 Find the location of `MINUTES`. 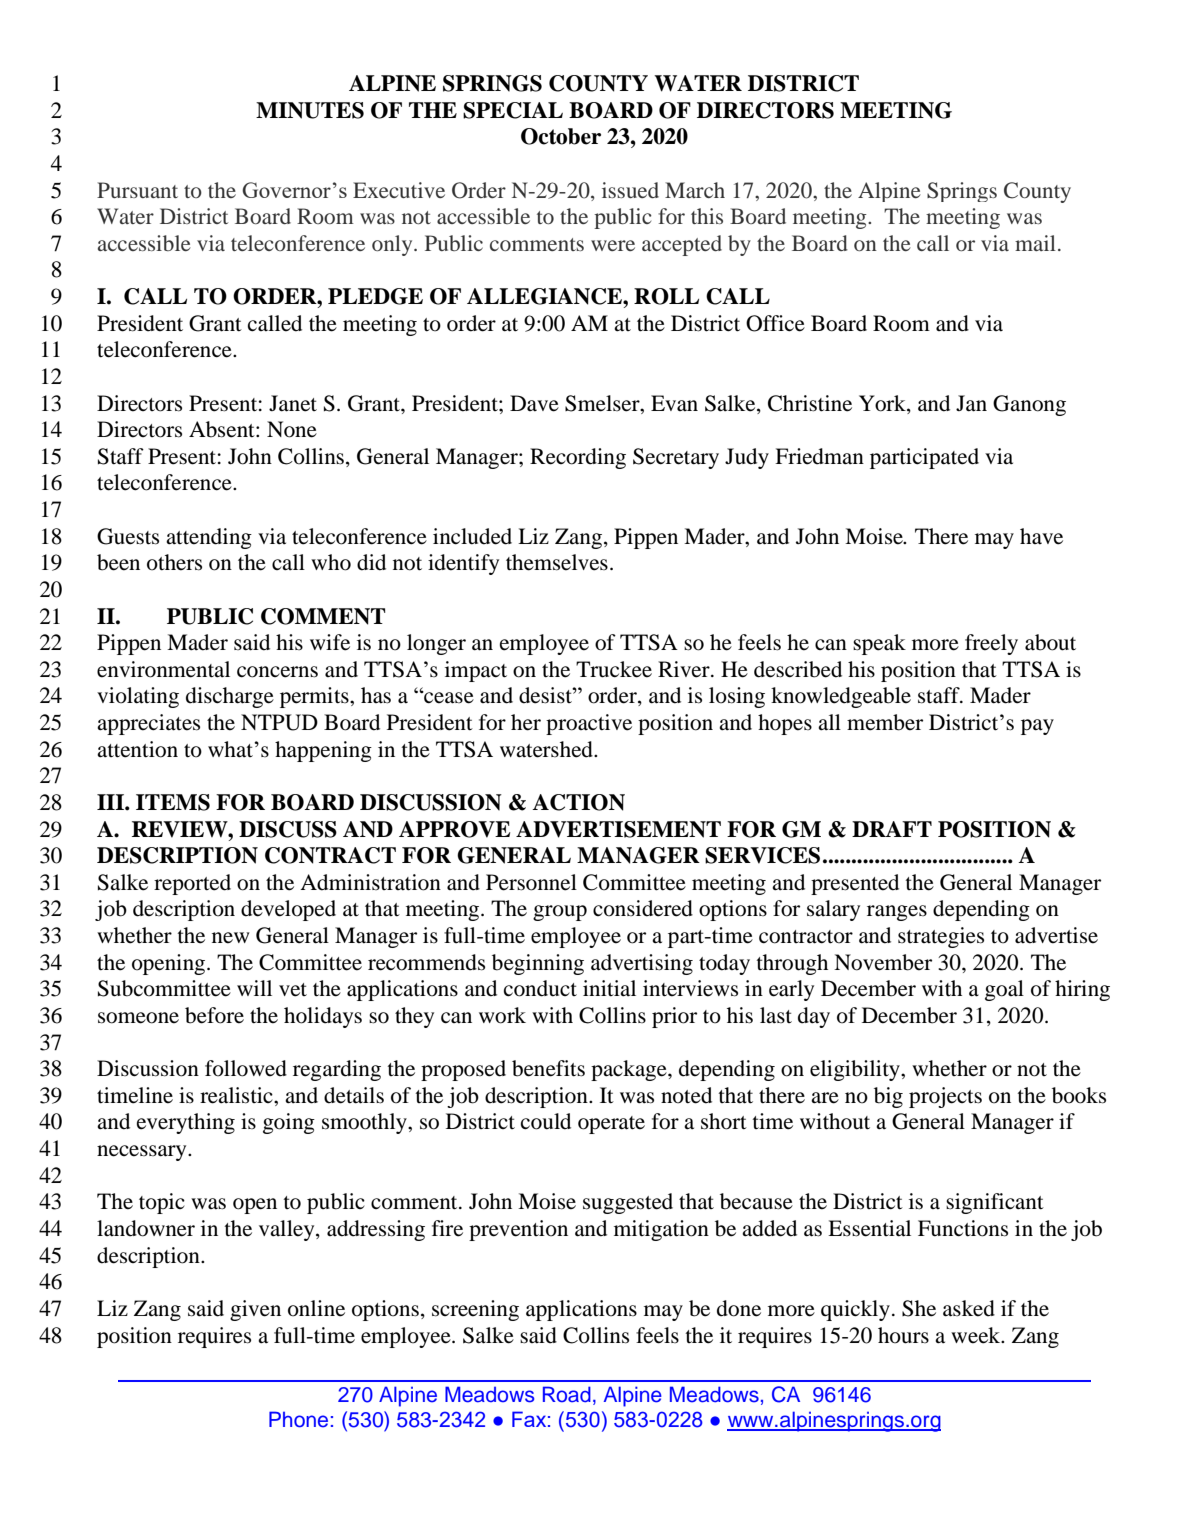

MINUTES is located at coordinates (310, 110).
